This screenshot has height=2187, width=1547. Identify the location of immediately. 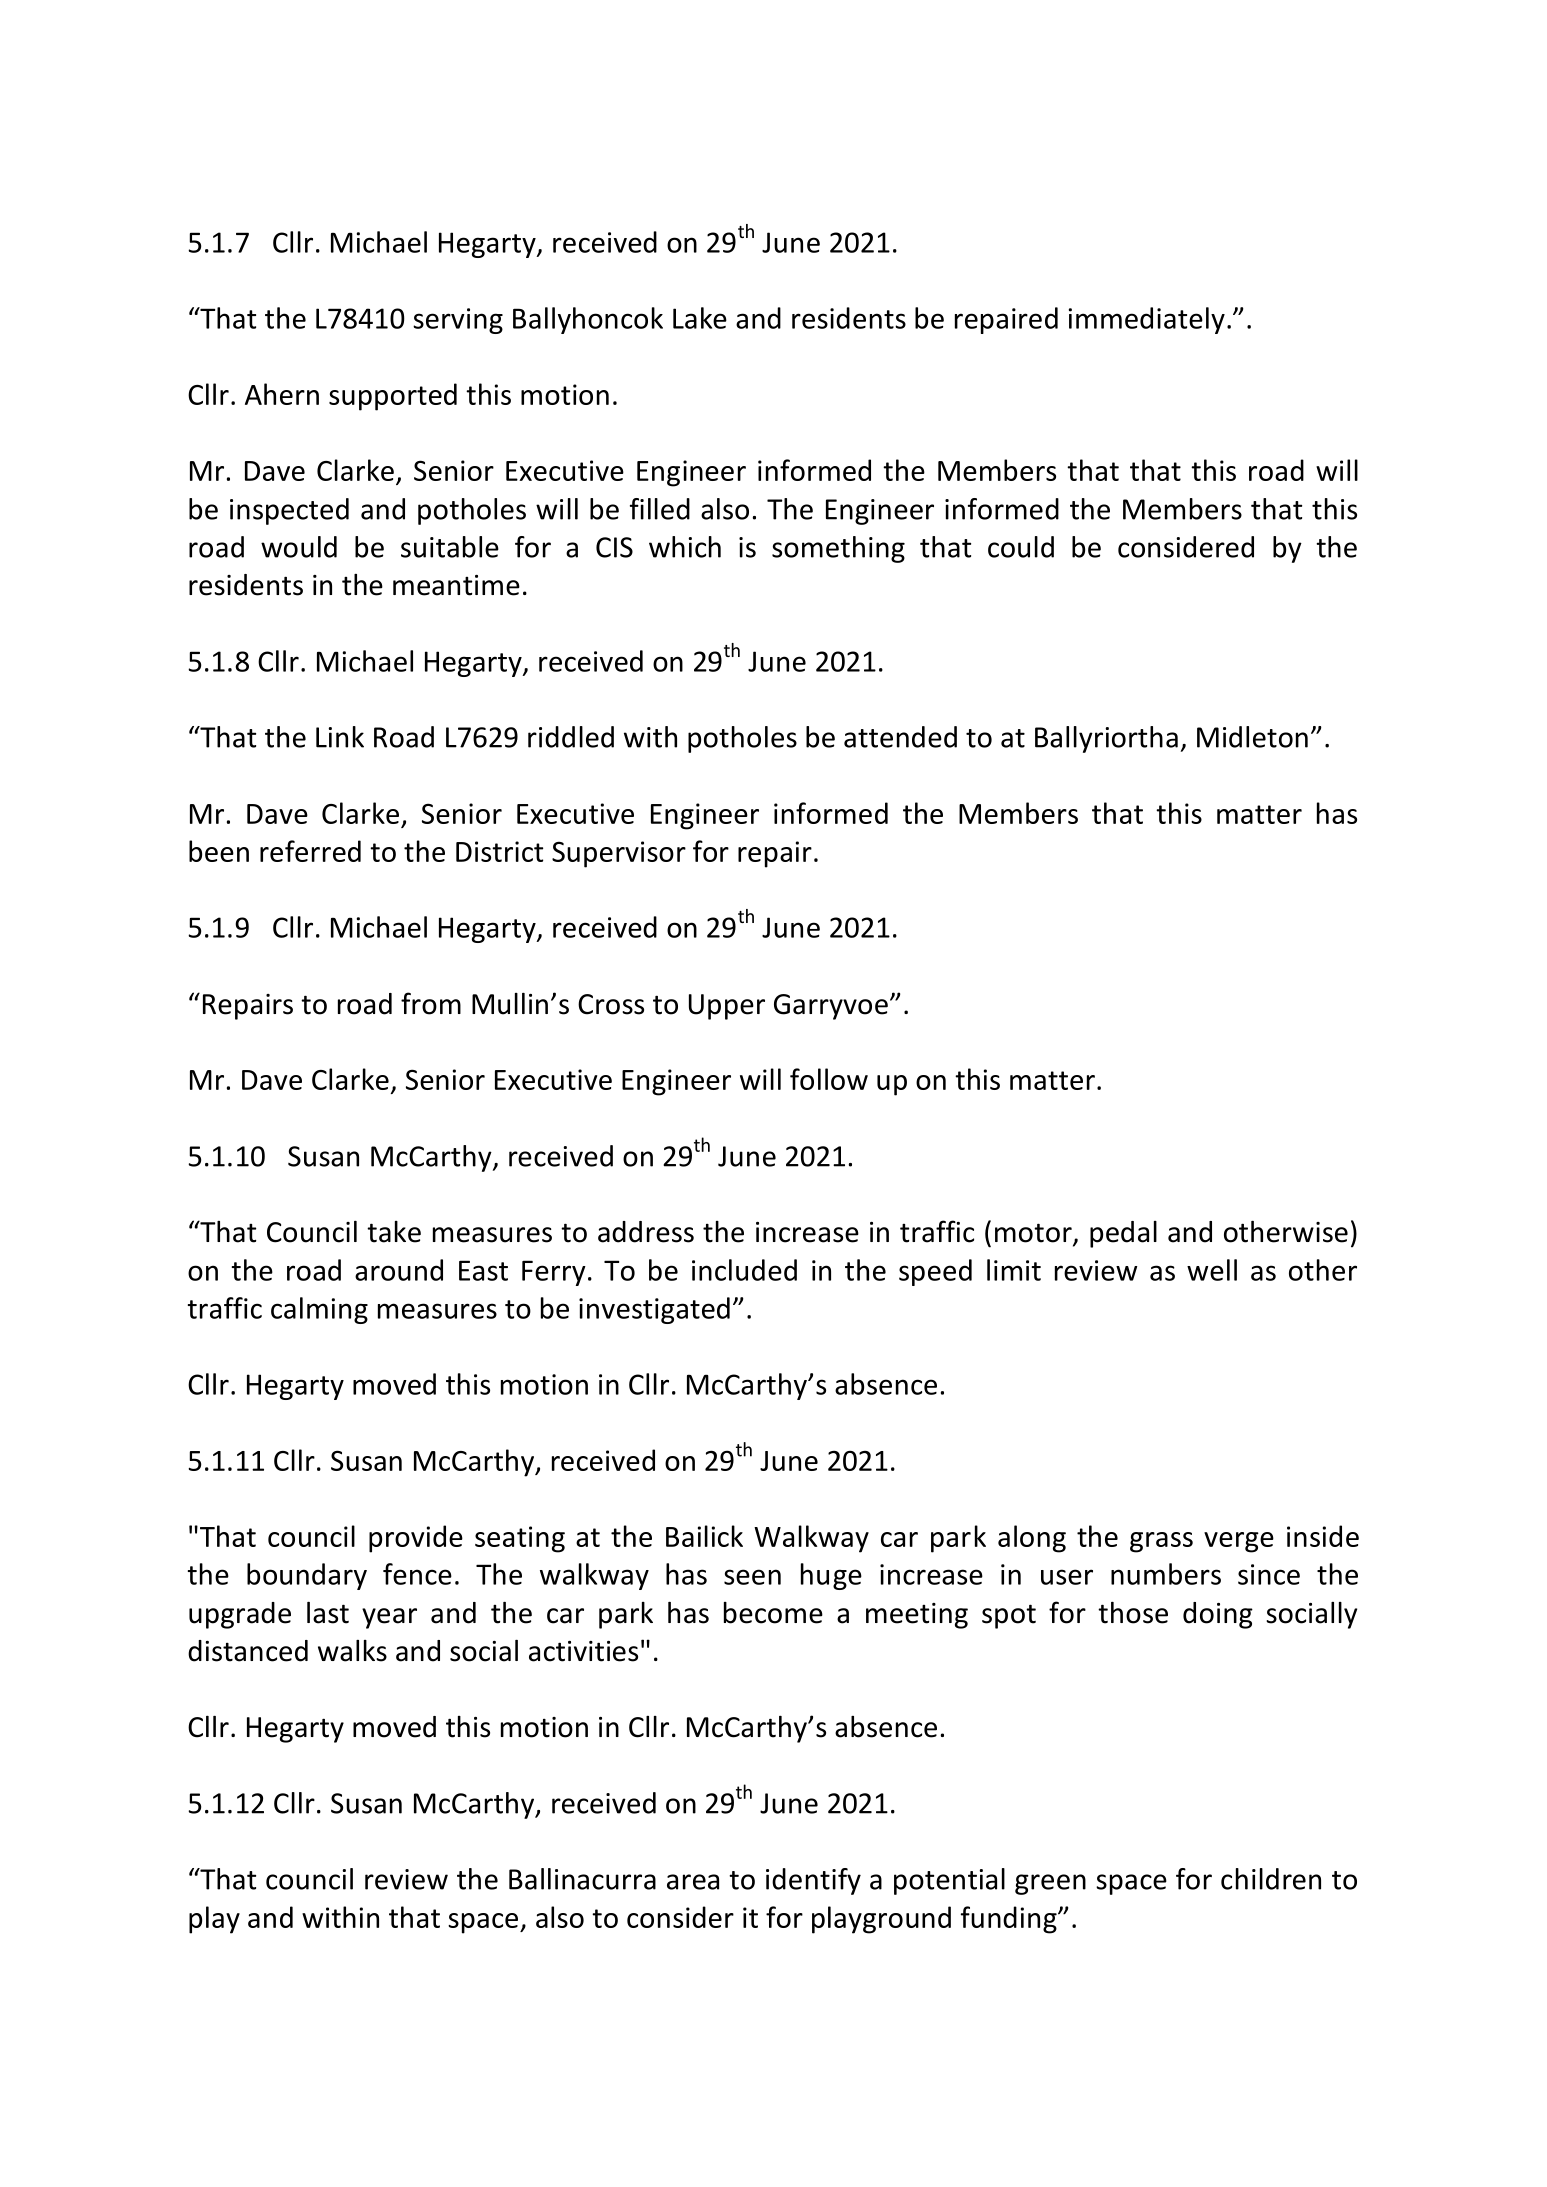
(1147, 320).
